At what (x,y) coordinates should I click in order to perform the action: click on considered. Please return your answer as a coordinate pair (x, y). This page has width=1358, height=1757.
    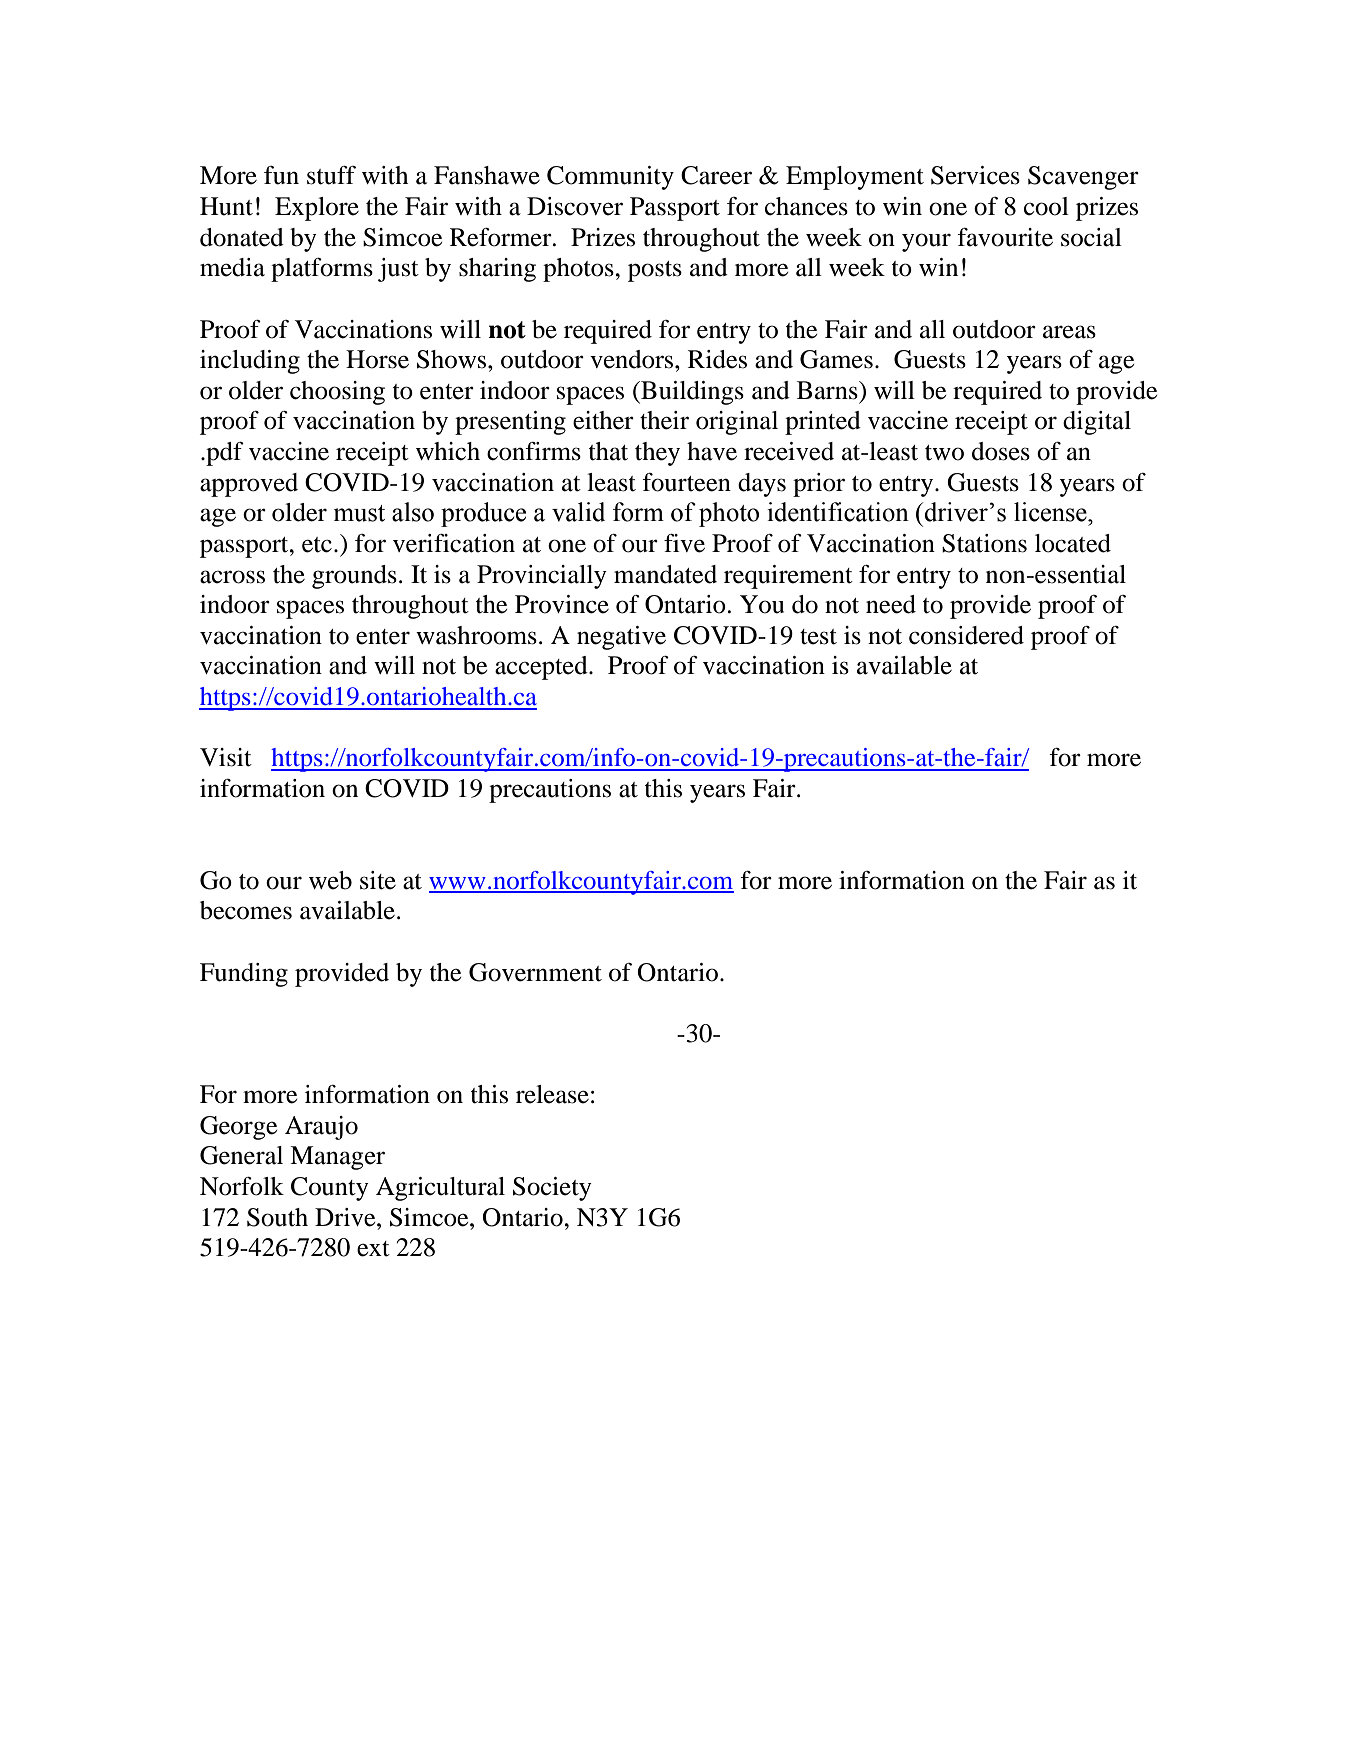
    Looking at the image, I should click on (966, 635).
